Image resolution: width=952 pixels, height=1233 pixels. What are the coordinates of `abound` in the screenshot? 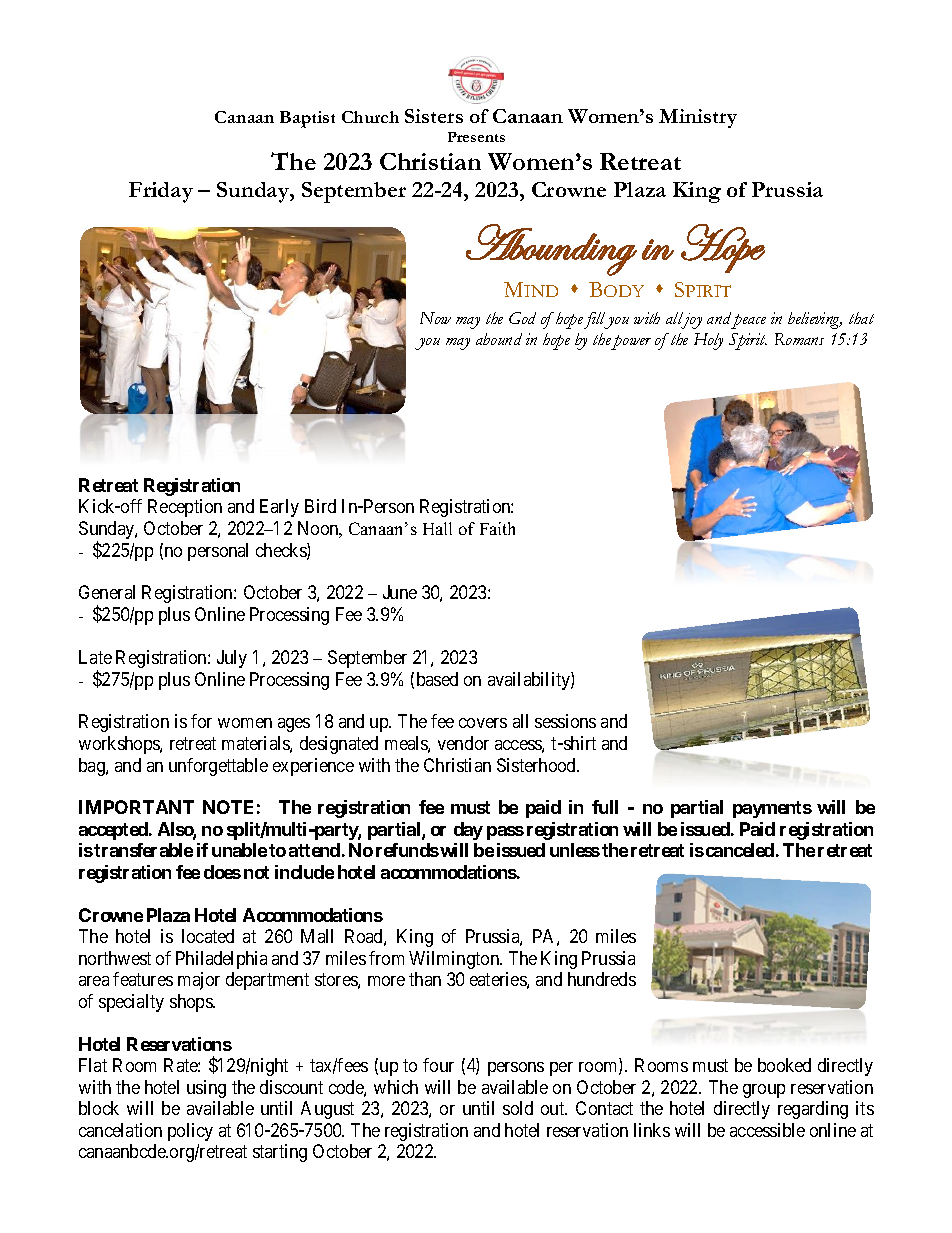 It's located at (499, 339).
